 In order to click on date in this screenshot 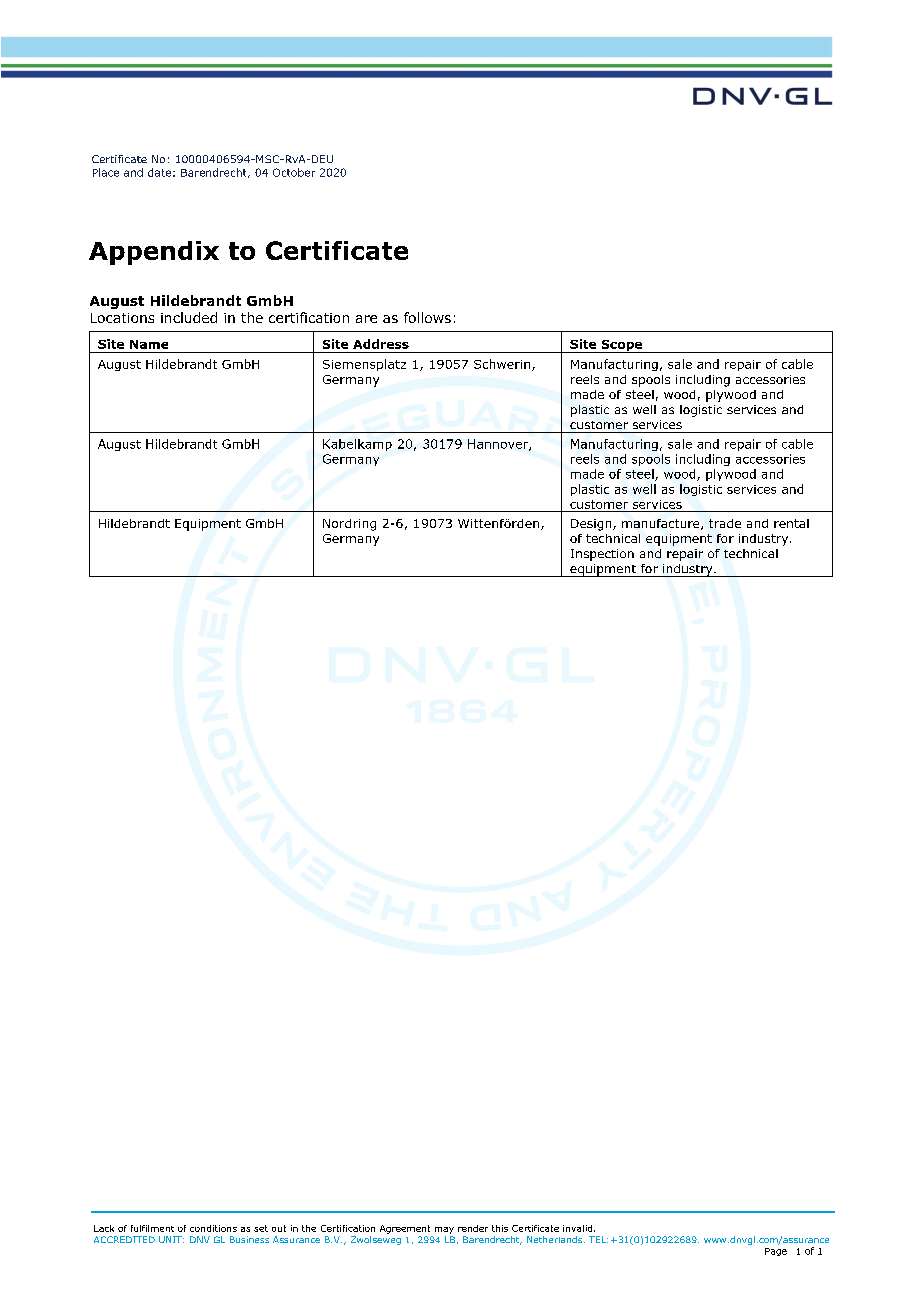, I will do `click(159, 172)`.
